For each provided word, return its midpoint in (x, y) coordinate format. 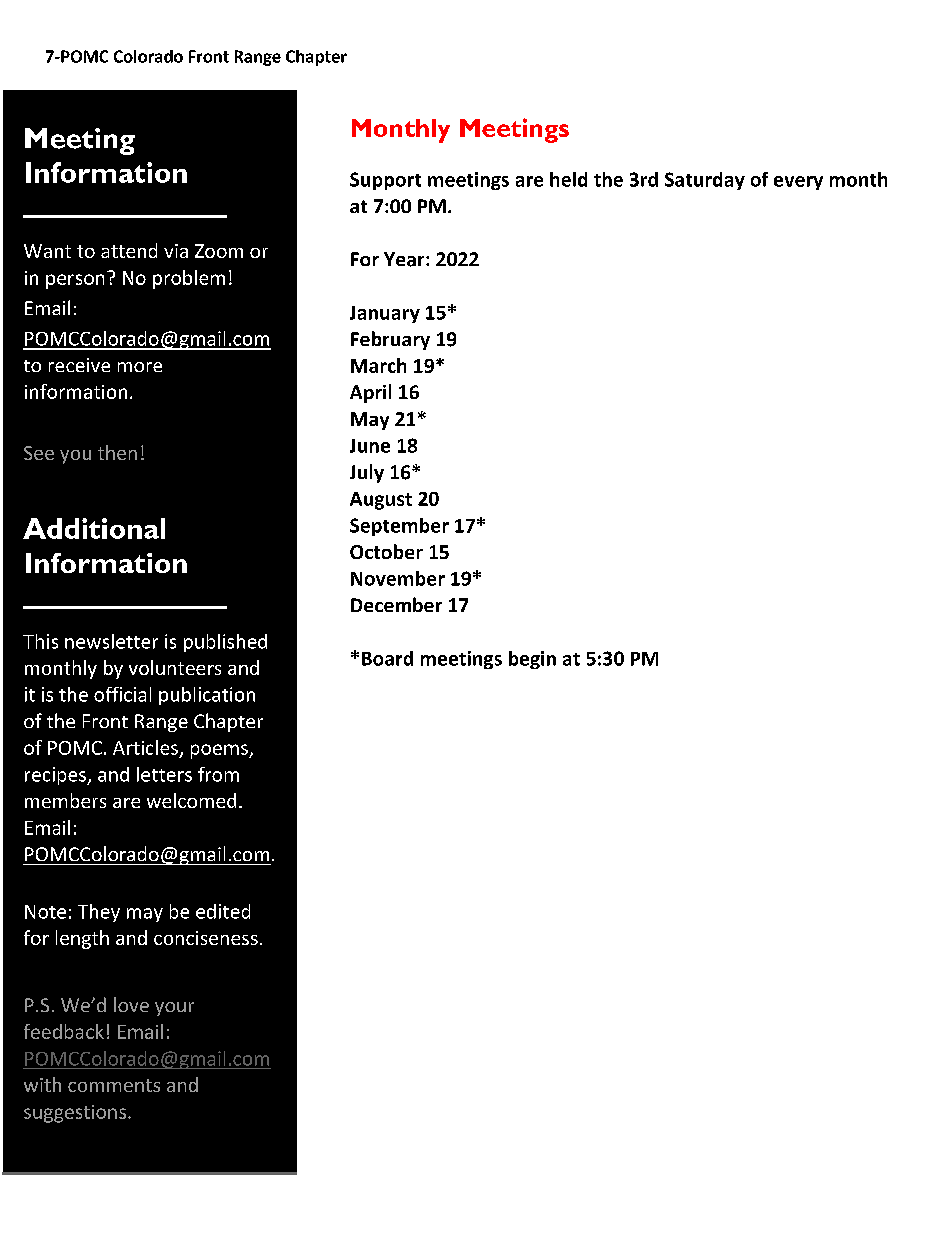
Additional (94, 528)
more (140, 367)
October (386, 551)
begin (532, 660)
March (378, 365)
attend (129, 250)
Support (385, 181)
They (99, 913)
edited (223, 911)
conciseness (206, 938)
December (396, 604)
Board (387, 658)
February (390, 340)
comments (114, 1085)
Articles (145, 747)
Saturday (705, 181)
